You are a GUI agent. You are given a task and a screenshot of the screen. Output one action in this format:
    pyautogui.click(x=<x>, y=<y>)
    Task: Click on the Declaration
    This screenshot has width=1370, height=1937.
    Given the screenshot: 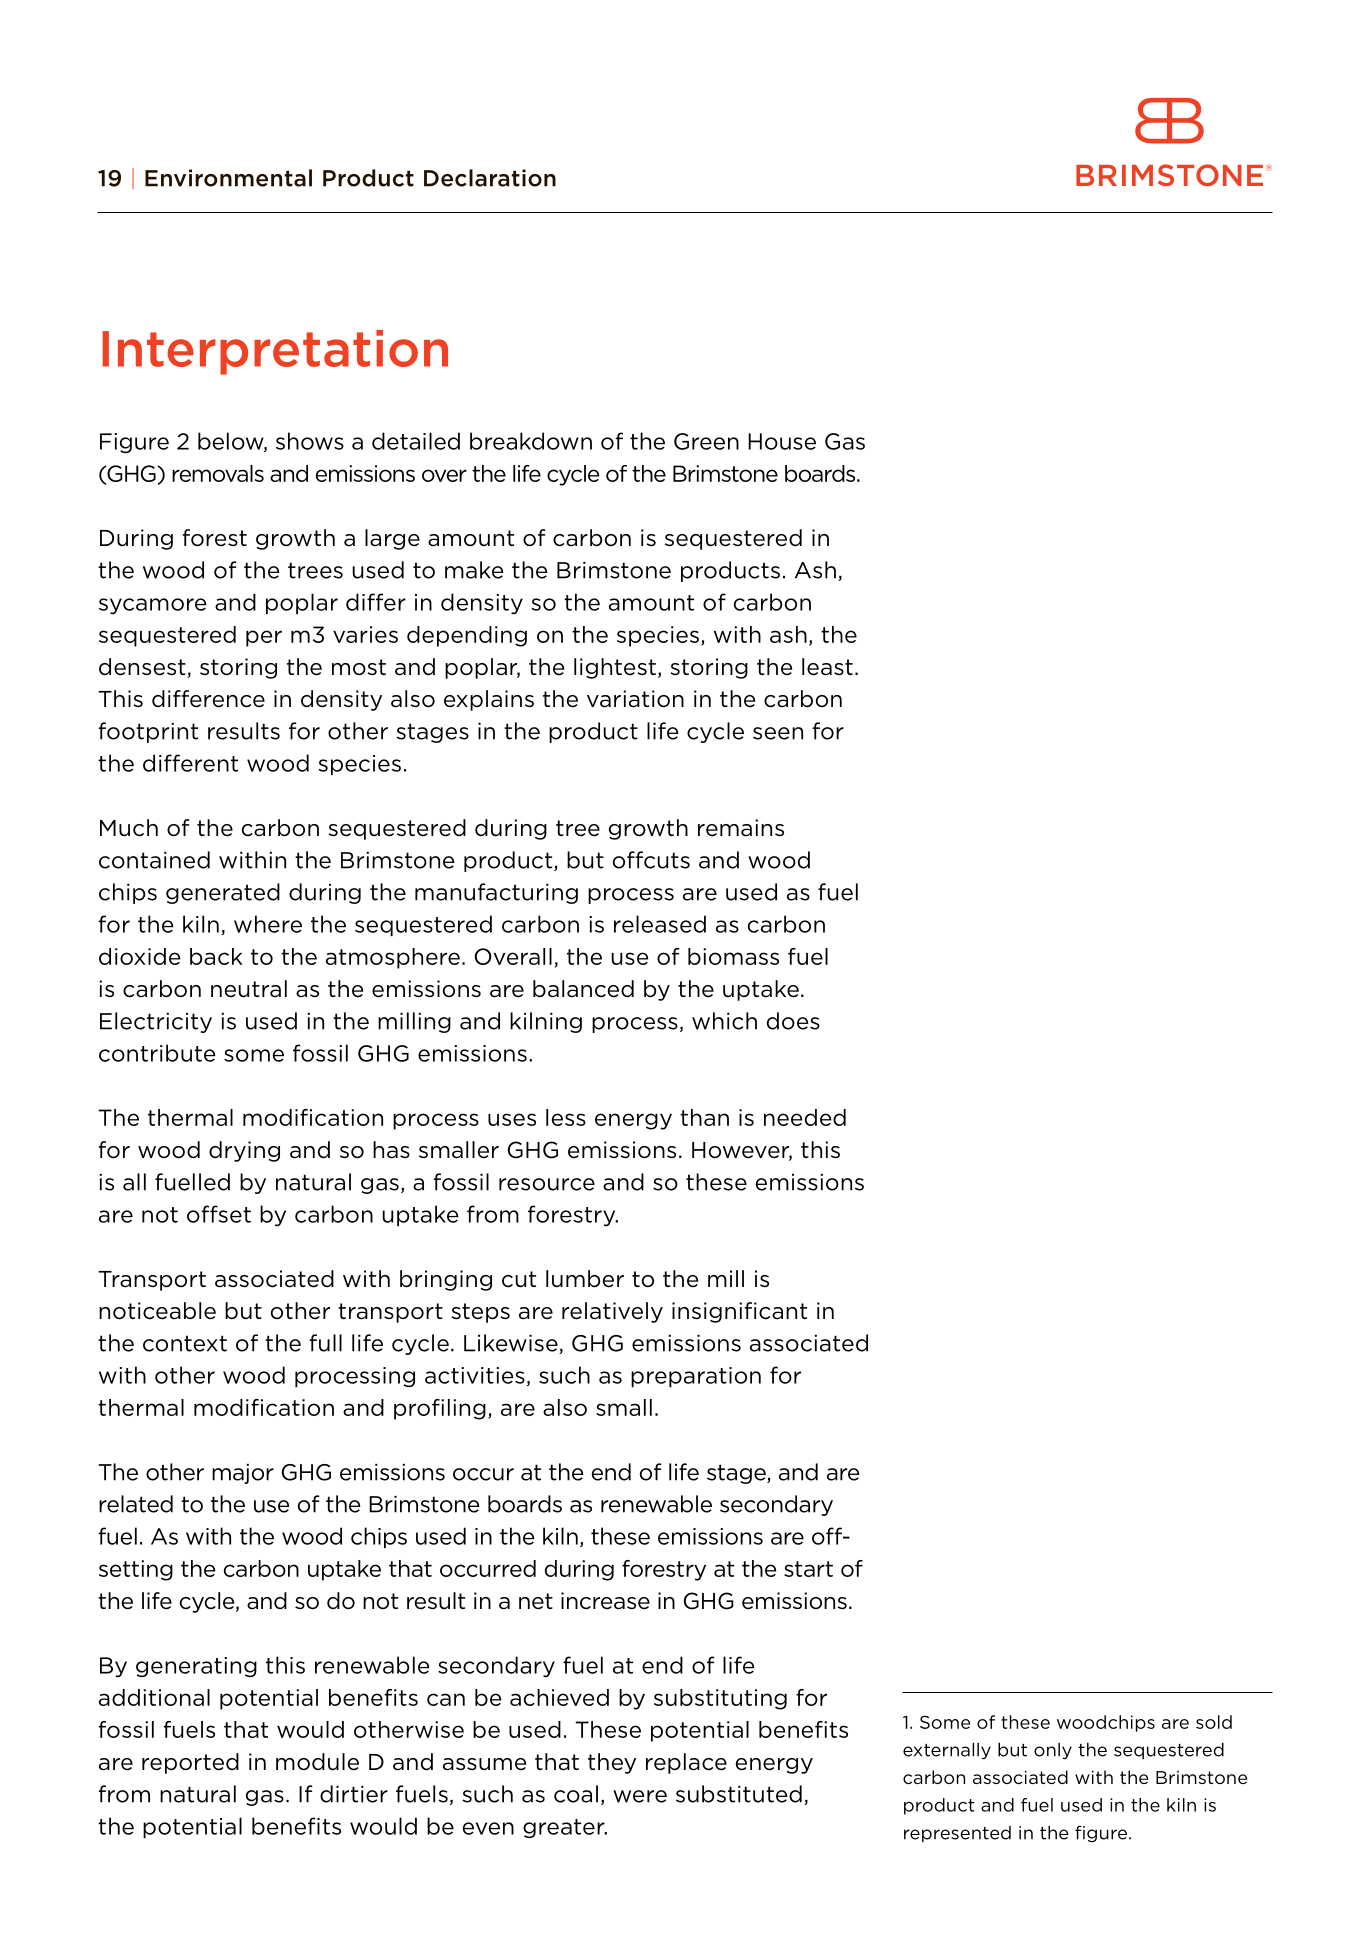 What is the action you would take?
    pyautogui.click(x=490, y=178)
